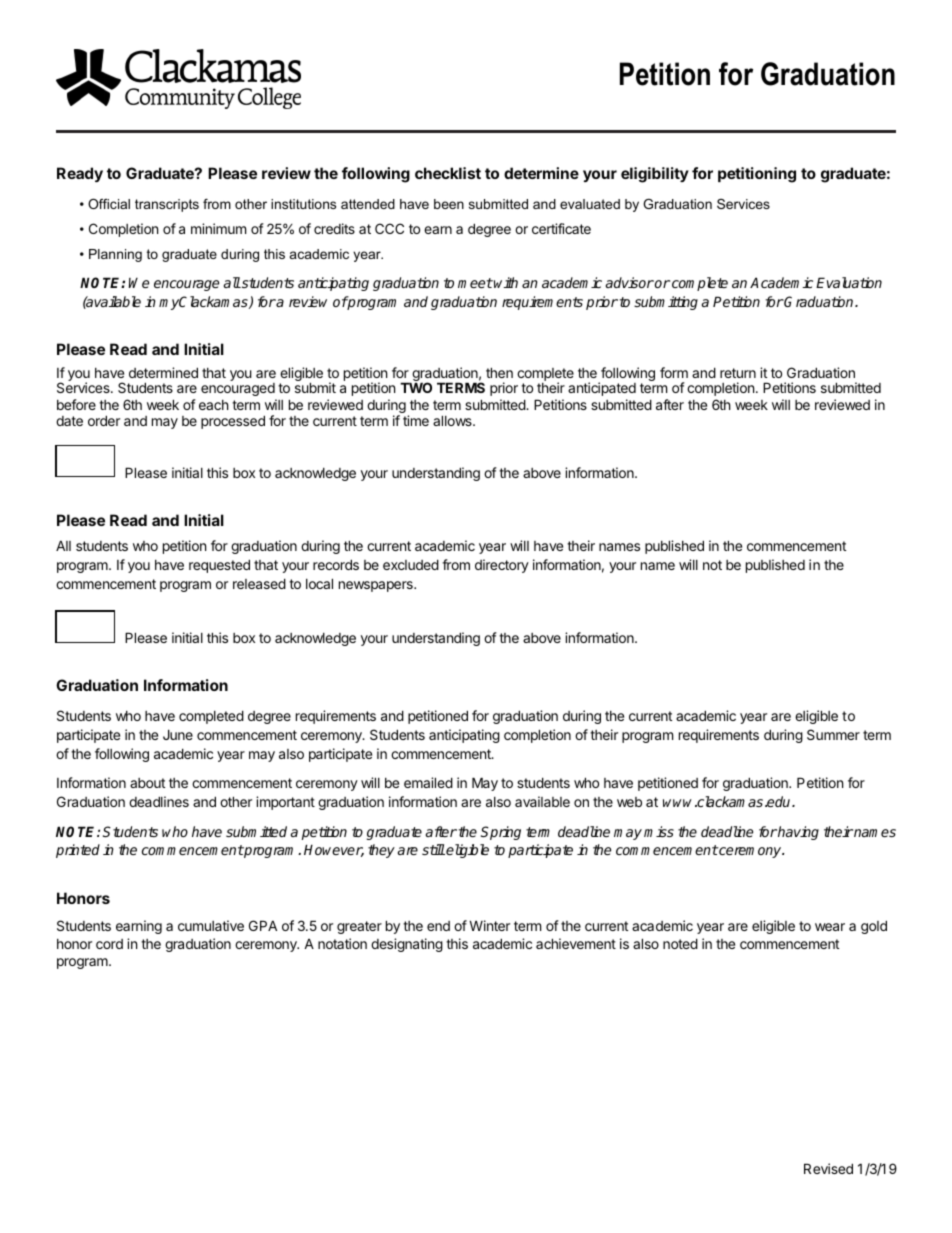 This image has width=952, height=1233. Describe the element at coordinates (147, 783) in the image. I see `about` at that location.
